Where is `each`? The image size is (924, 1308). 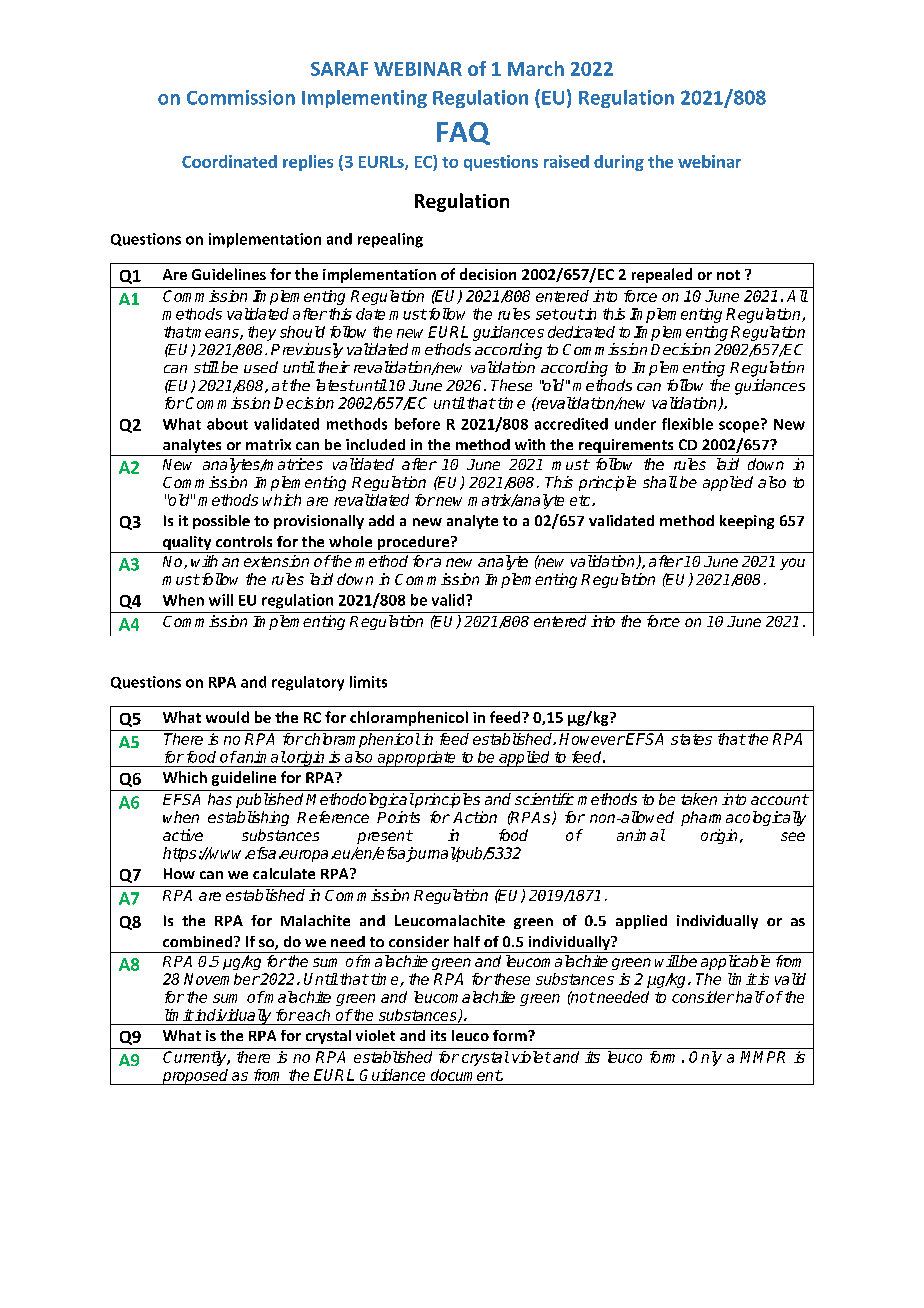 each is located at coordinates (313, 1015).
